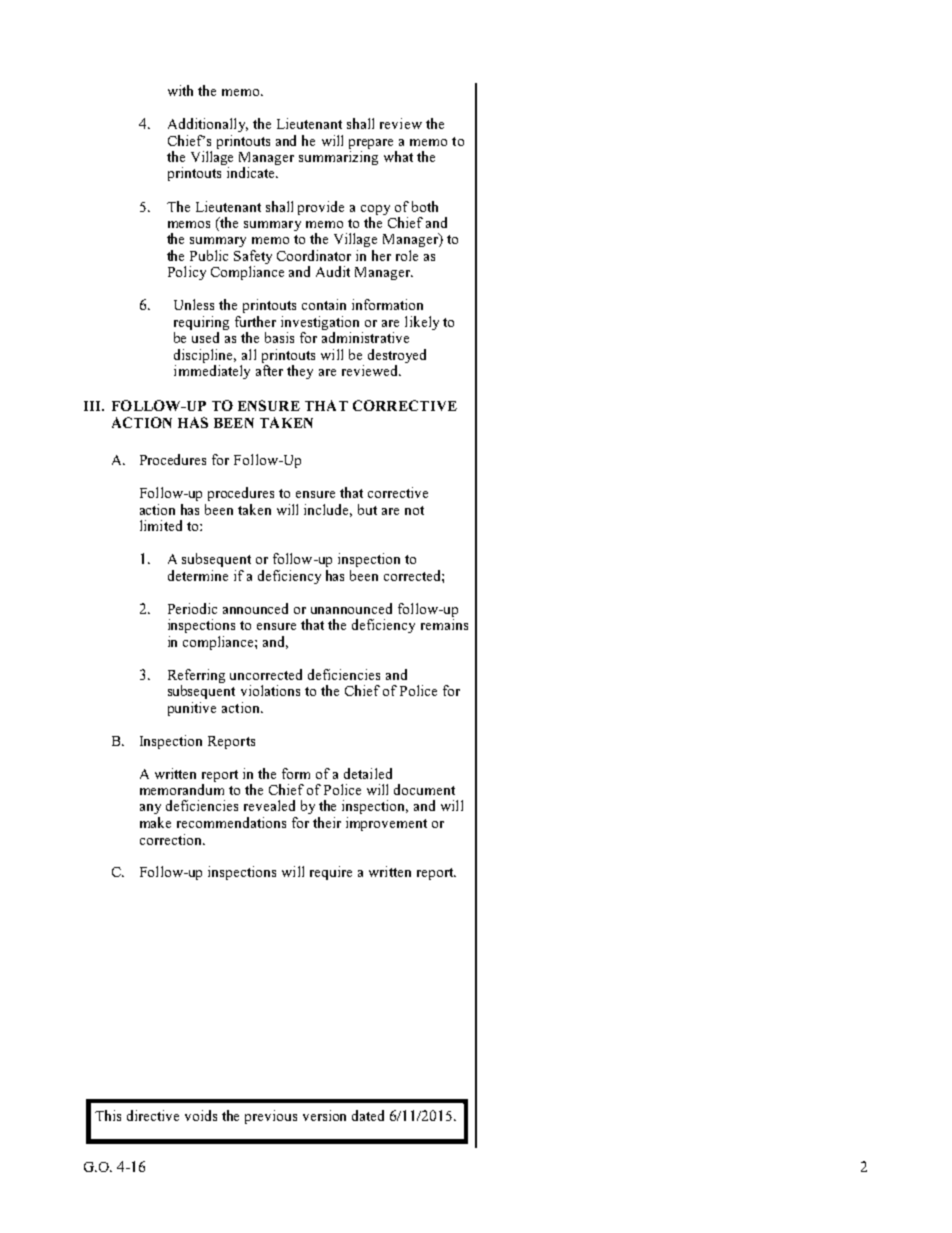 This image has height=1233, width=952. What do you see at coordinates (192, 608) in the image?
I see `Periodic` at bounding box center [192, 608].
